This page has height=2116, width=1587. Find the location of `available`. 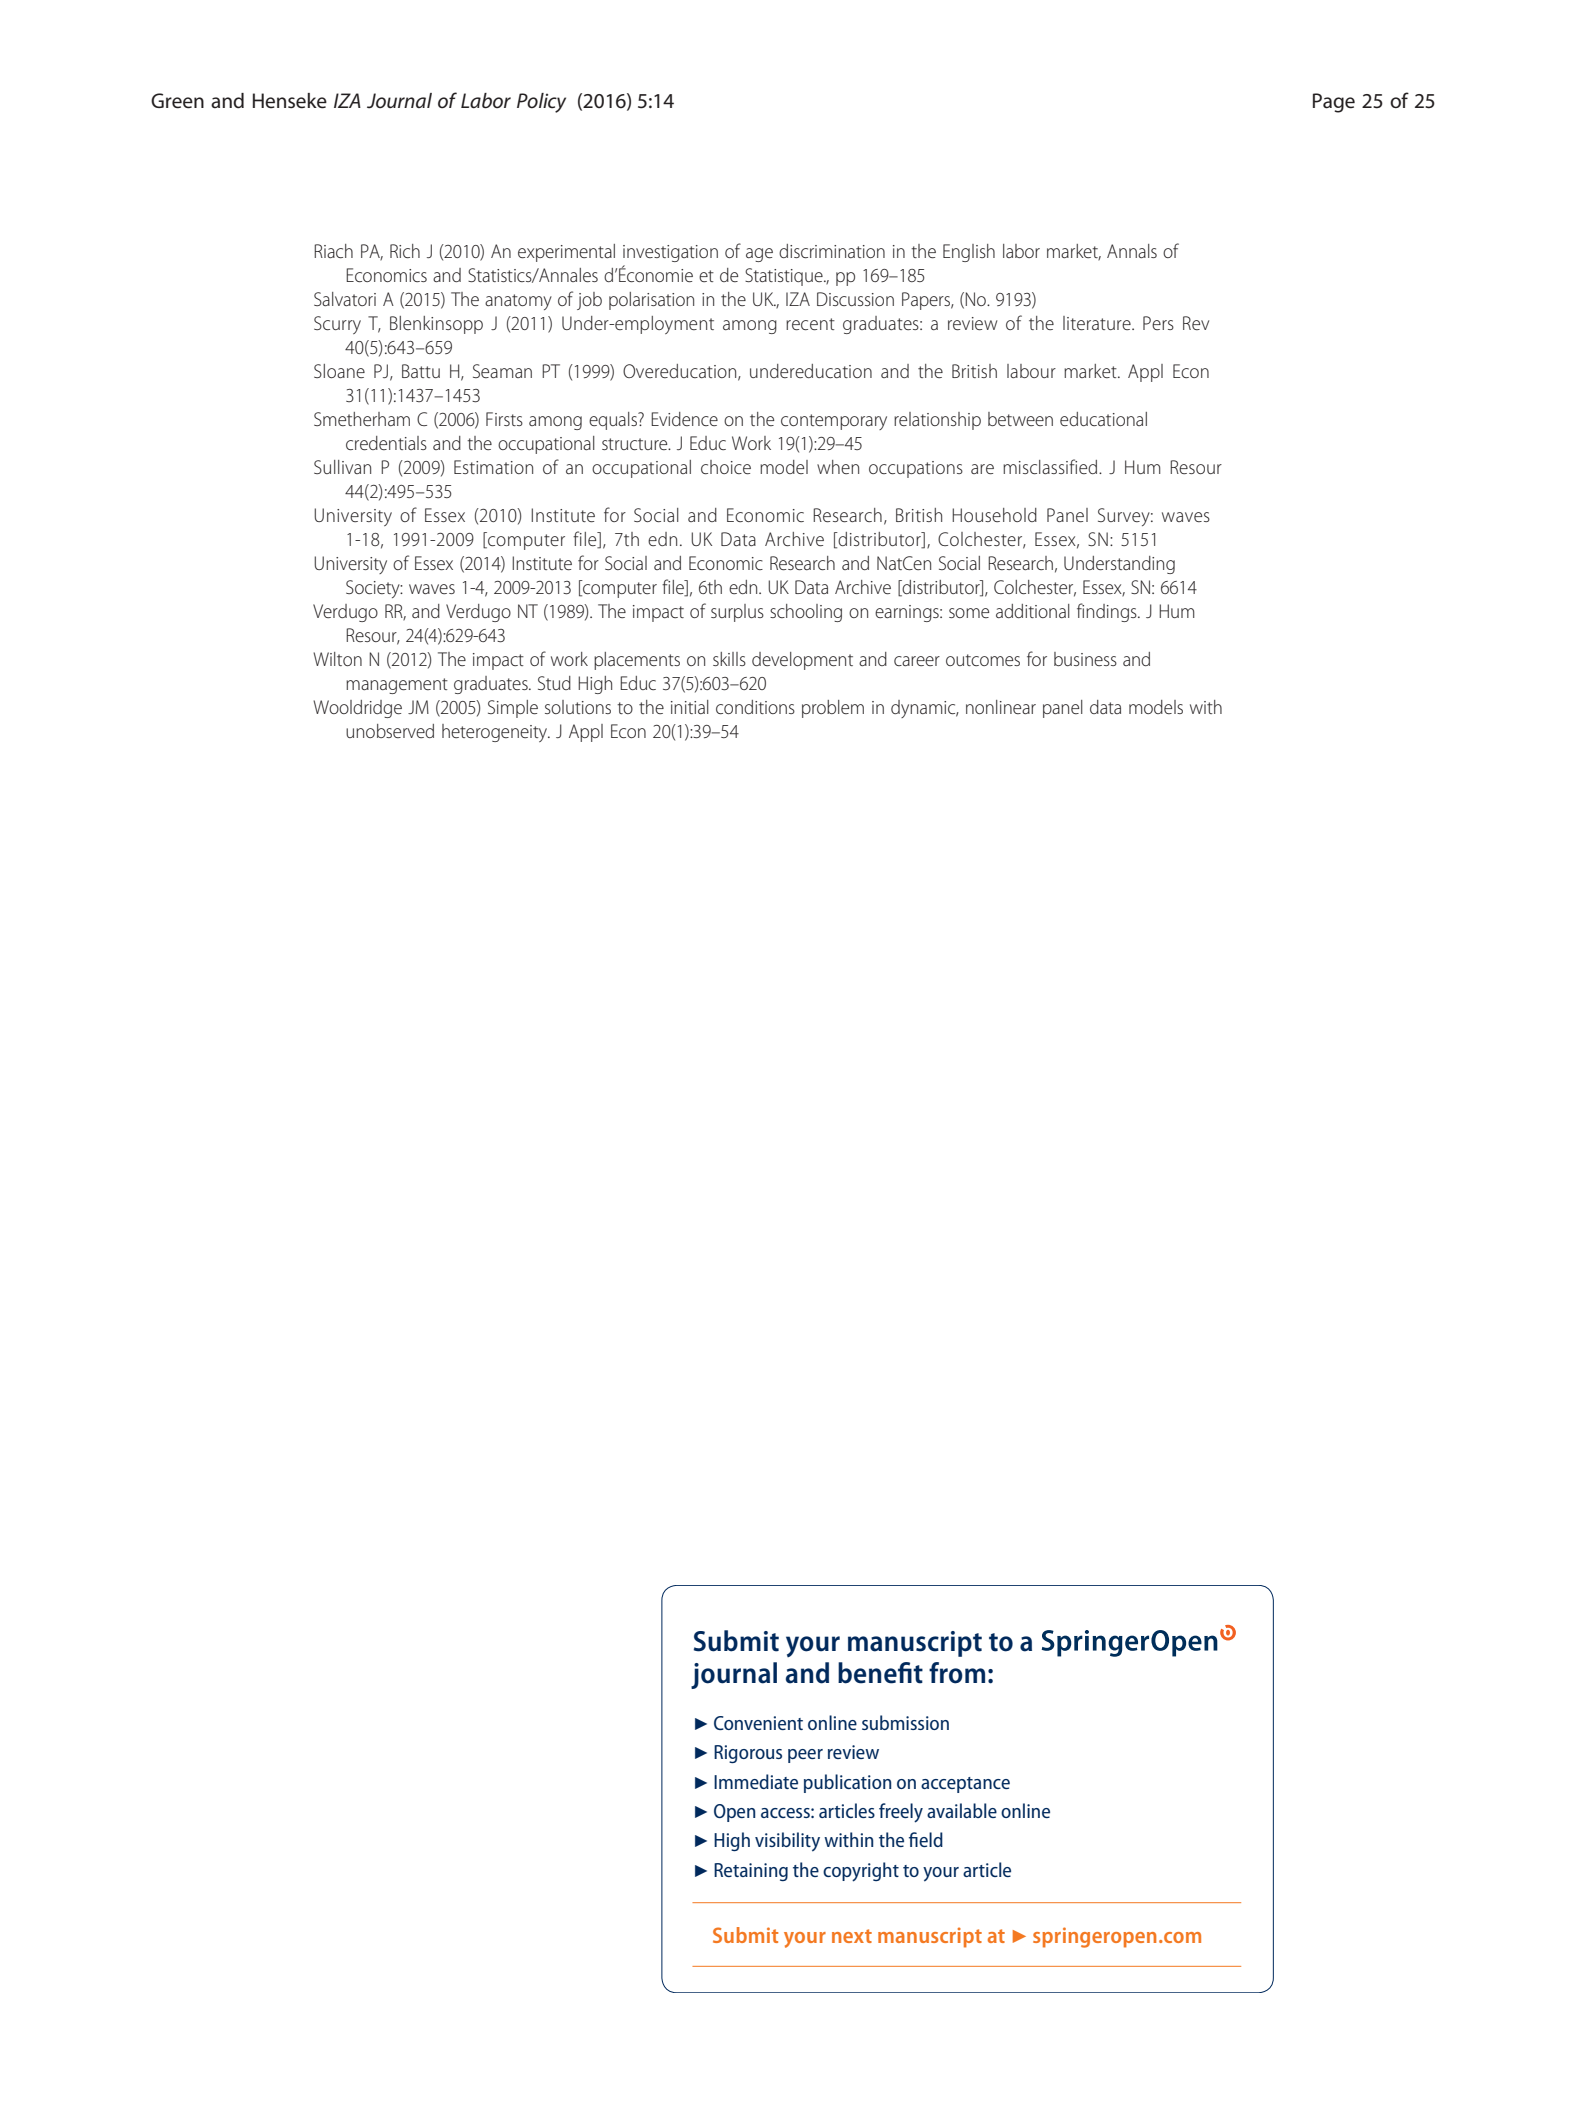

available is located at coordinates (962, 1810).
